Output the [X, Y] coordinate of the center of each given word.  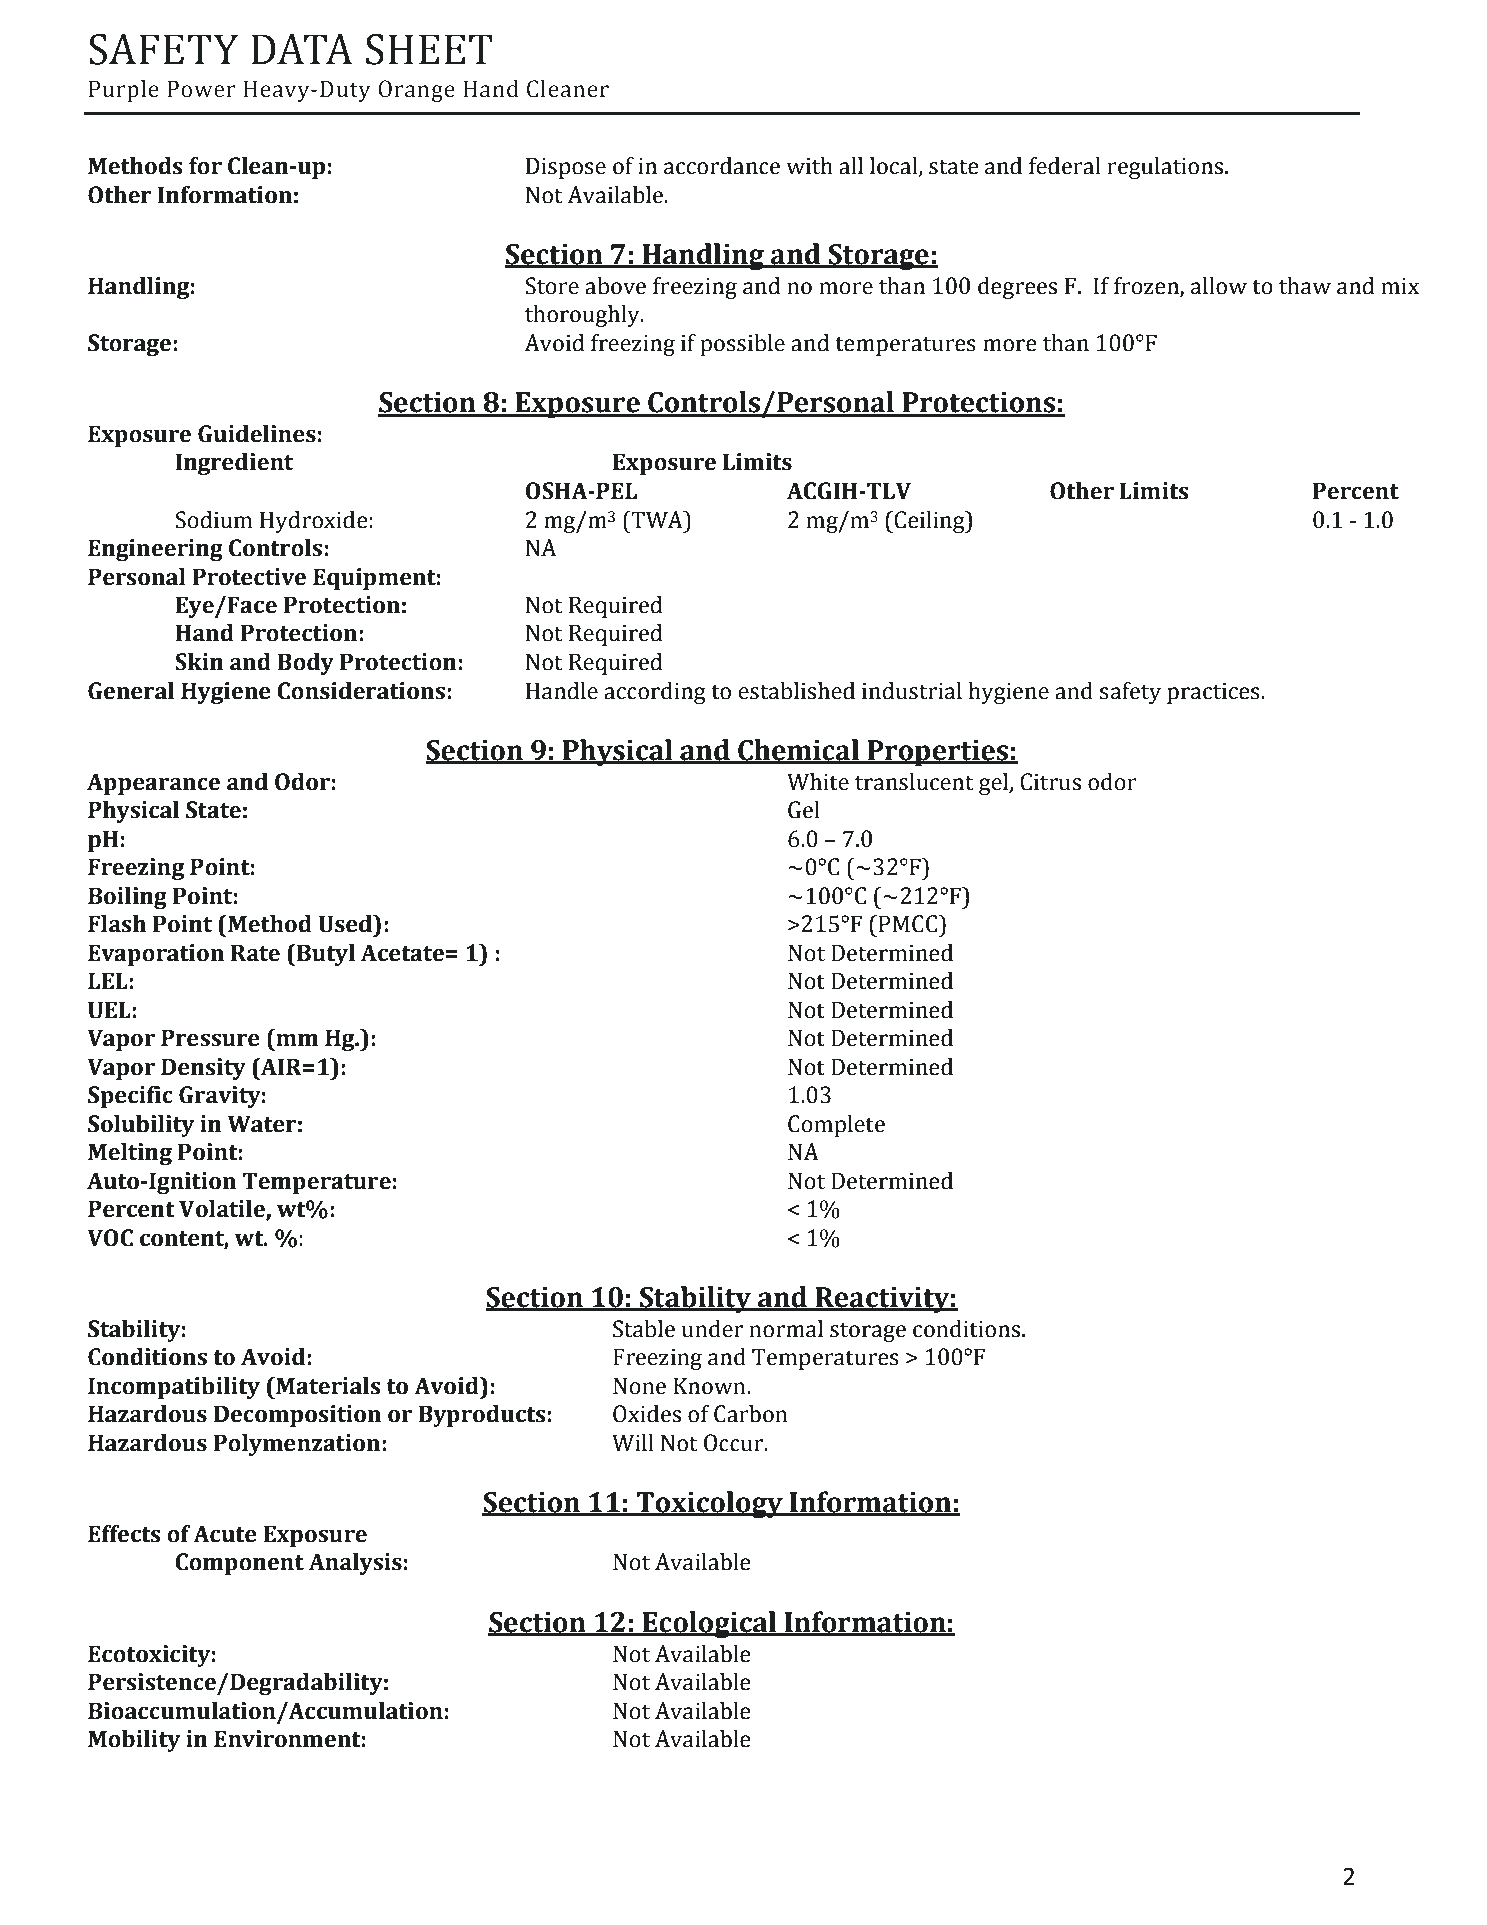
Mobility [134, 1741]
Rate [255, 953]
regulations [1165, 168]
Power [201, 89]
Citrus [1050, 782]
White [818, 782]
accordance [722, 166]
